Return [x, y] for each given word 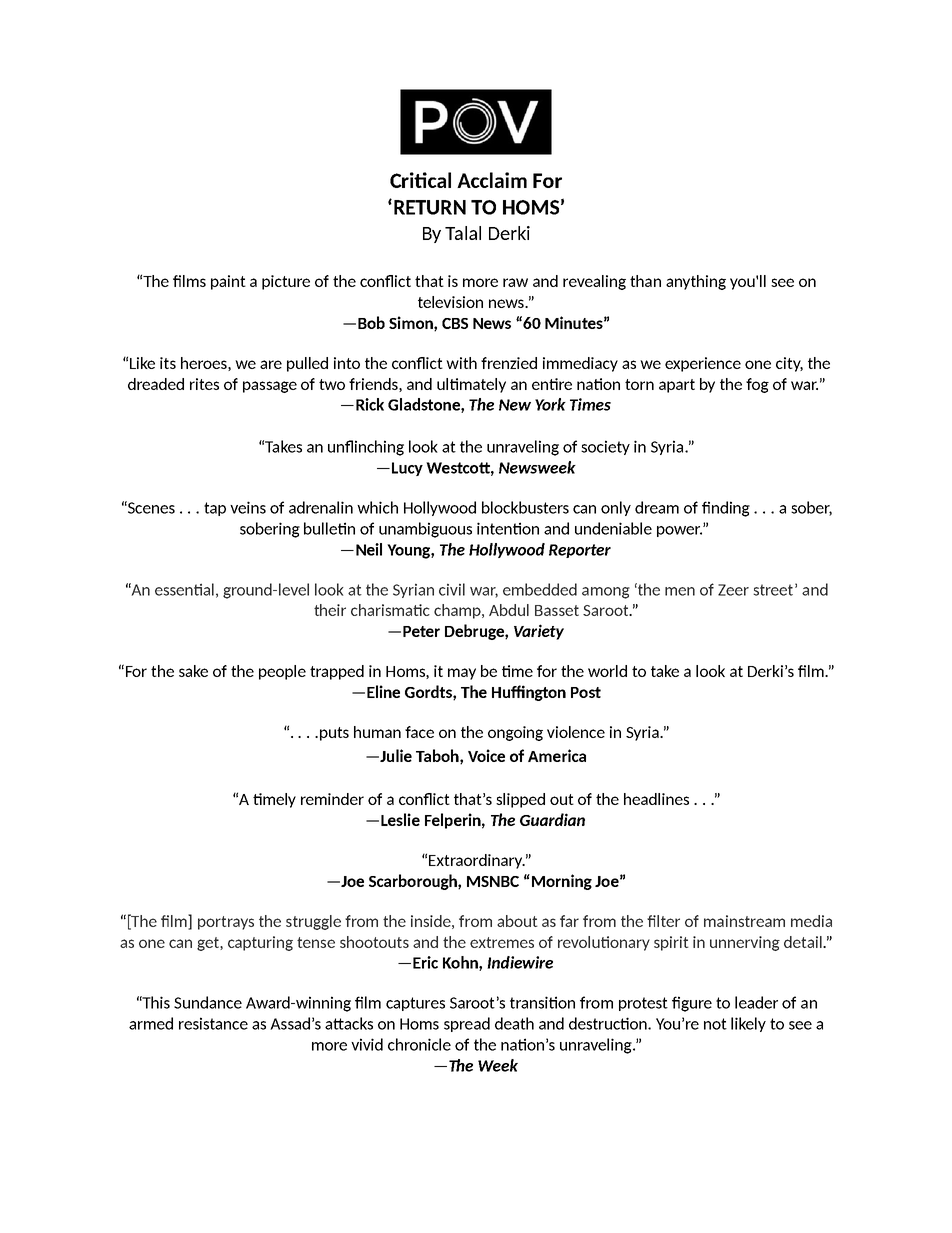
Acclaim [492, 180]
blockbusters [525, 507]
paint [228, 282]
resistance [213, 1023]
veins [248, 507]
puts [334, 734]
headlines [656, 799]
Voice [486, 755]
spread [467, 1024]
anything [696, 282]
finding [726, 509]
